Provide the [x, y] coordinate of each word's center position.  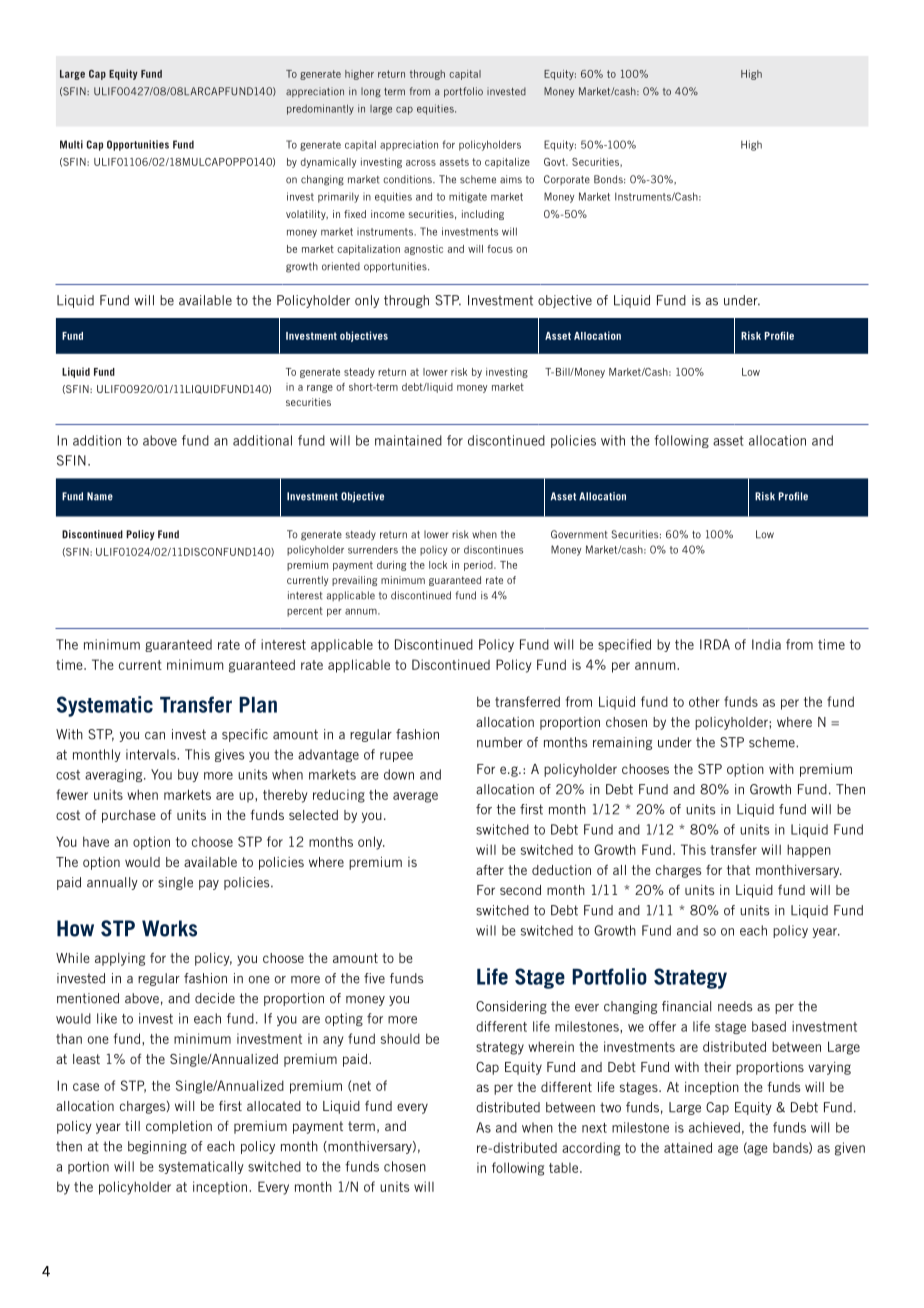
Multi [71, 144]
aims [511, 179]
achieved [714, 1127]
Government [579, 534]
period [479, 566]
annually [112, 883]
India [766, 644]
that [738, 870]
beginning [157, 1147]
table [565, 1167]
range [320, 389]
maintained [408, 440]
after [490, 870]
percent [305, 612]
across [421, 163]
